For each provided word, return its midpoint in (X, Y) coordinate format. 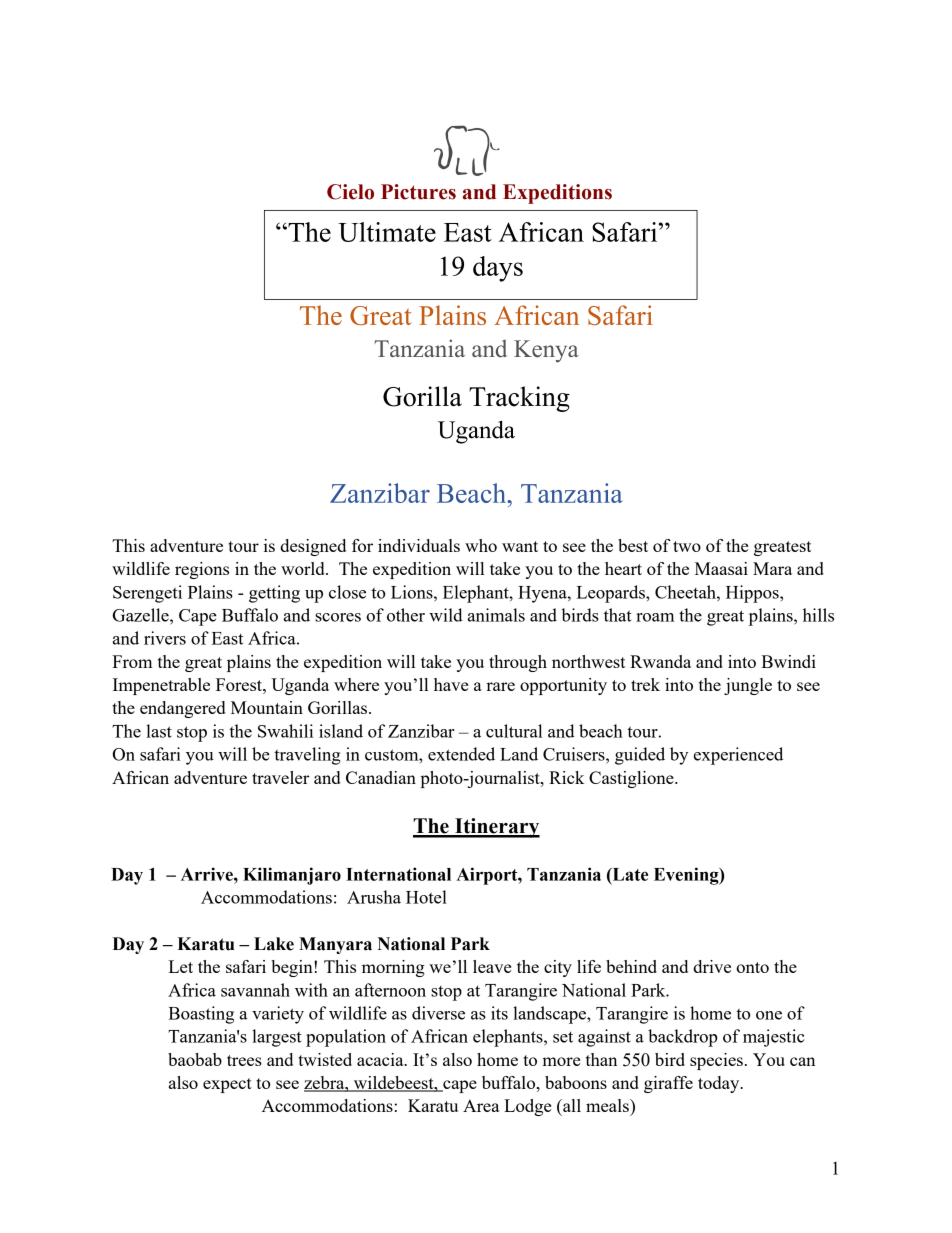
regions (202, 570)
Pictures (418, 192)
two (687, 546)
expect (227, 1085)
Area (481, 1105)
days (498, 269)
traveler (280, 777)
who (481, 545)
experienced (738, 756)
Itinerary (496, 828)
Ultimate (387, 232)
